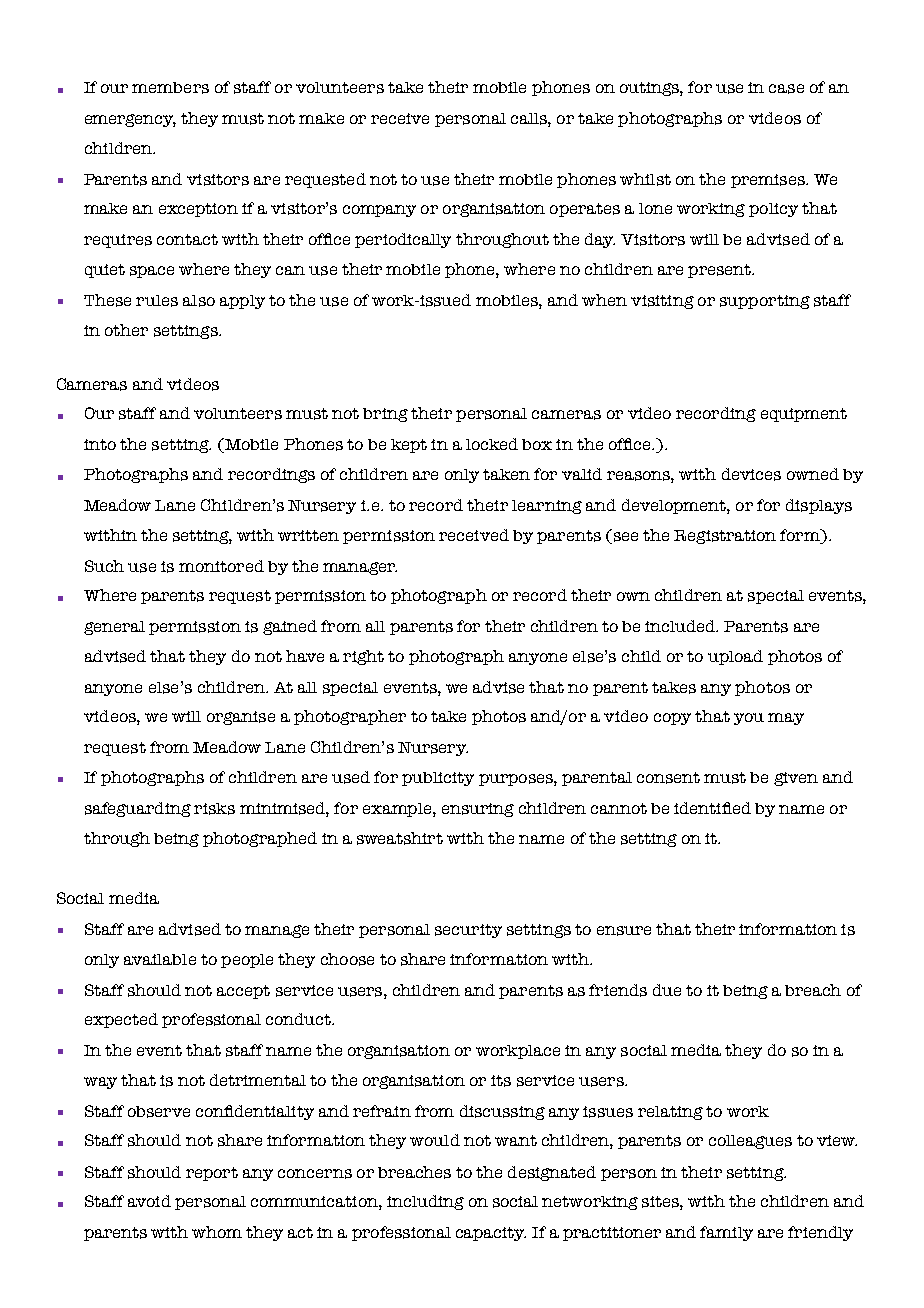 This screenshot has width=924, height=1308. What do you see at coordinates (379, 211) in the screenshot?
I see `company` at bounding box center [379, 211].
